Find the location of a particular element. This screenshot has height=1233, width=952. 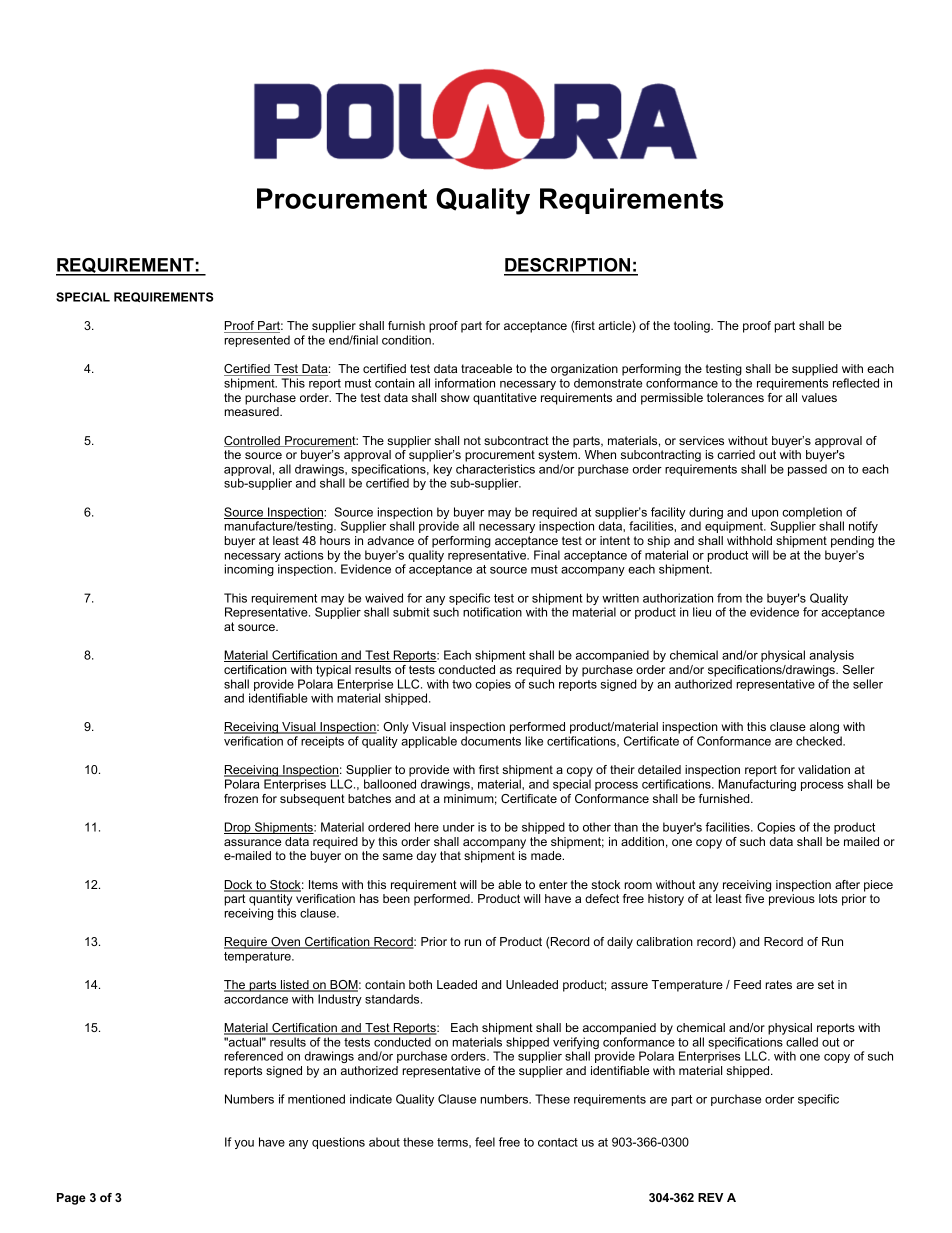

frozen is located at coordinates (241, 798).
